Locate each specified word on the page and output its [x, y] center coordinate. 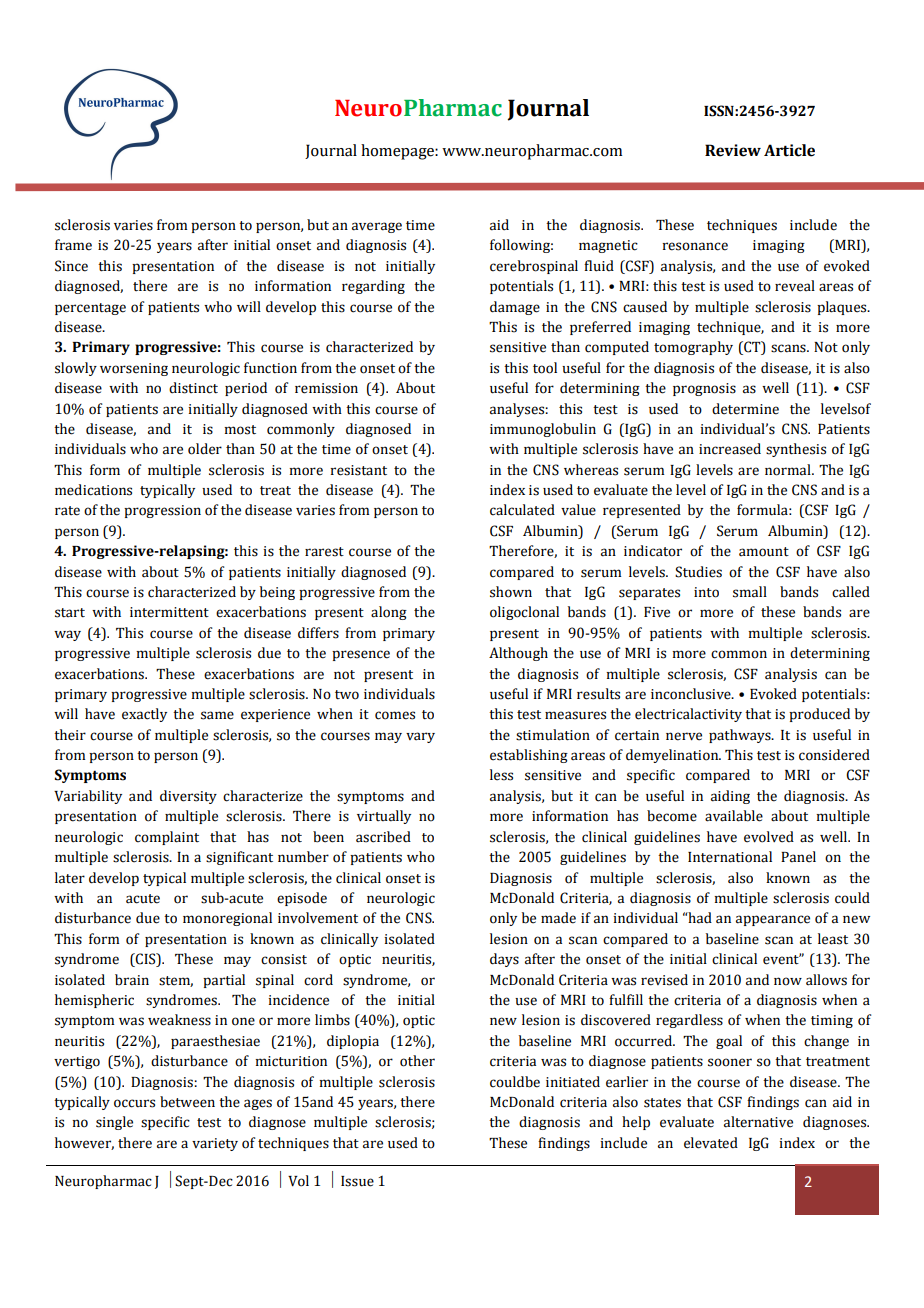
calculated [522, 510]
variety [215, 1144]
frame [73, 245]
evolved [769, 837]
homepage [398, 152]
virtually [384, 817]
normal [789, 470]
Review [733, 150]
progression [162, 511]
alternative [758, 1122]
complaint [167, 838]
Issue [357, 1181]
